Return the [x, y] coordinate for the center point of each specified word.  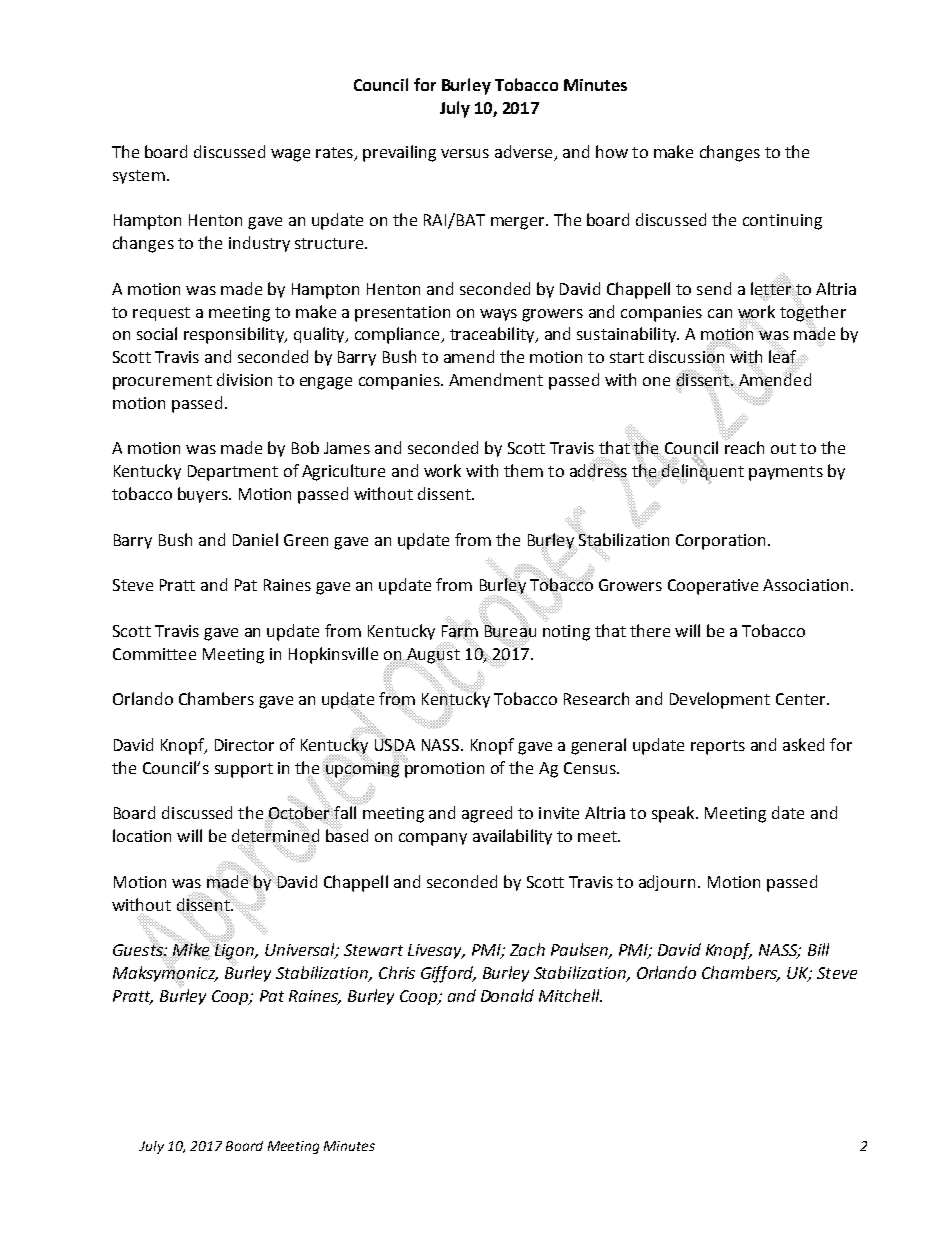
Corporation [720, 542]
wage [290, 155]
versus [465, 153]
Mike [191, 950]
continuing [782, 222]
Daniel [255, 539]
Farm [460, 631]
